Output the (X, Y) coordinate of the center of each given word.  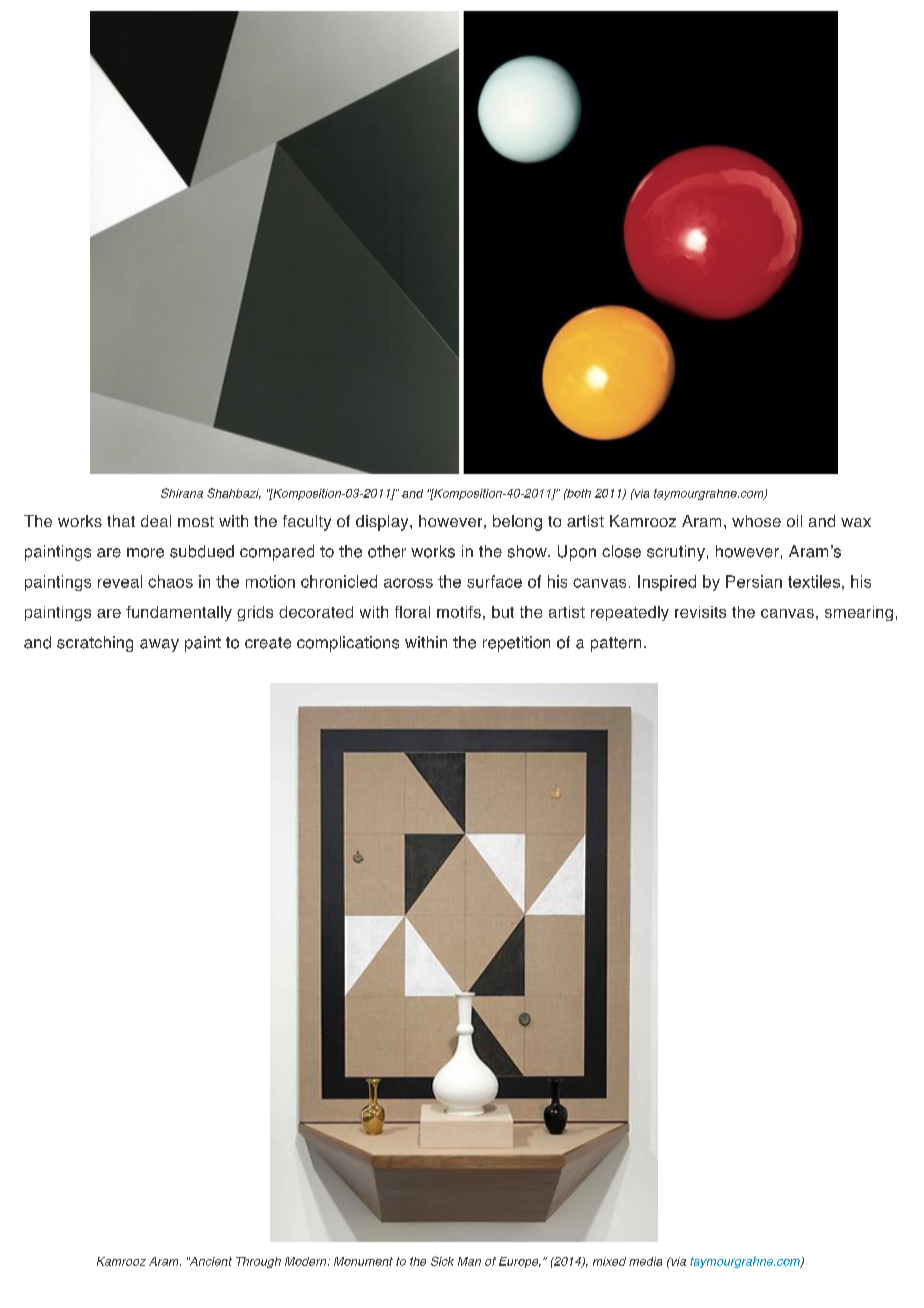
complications (348, 644)
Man (469, 1261)
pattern (616, 644)
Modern (307, 1261)
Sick (442, 1261)
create (268, 643)
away (159, 645)
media (645, 1261)
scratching (95, 644)
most (196, 521)
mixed (609, 1261)
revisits (700, 612)
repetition (516, 644)
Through (258, 1262)
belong (517, 523)
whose (756, 521)
